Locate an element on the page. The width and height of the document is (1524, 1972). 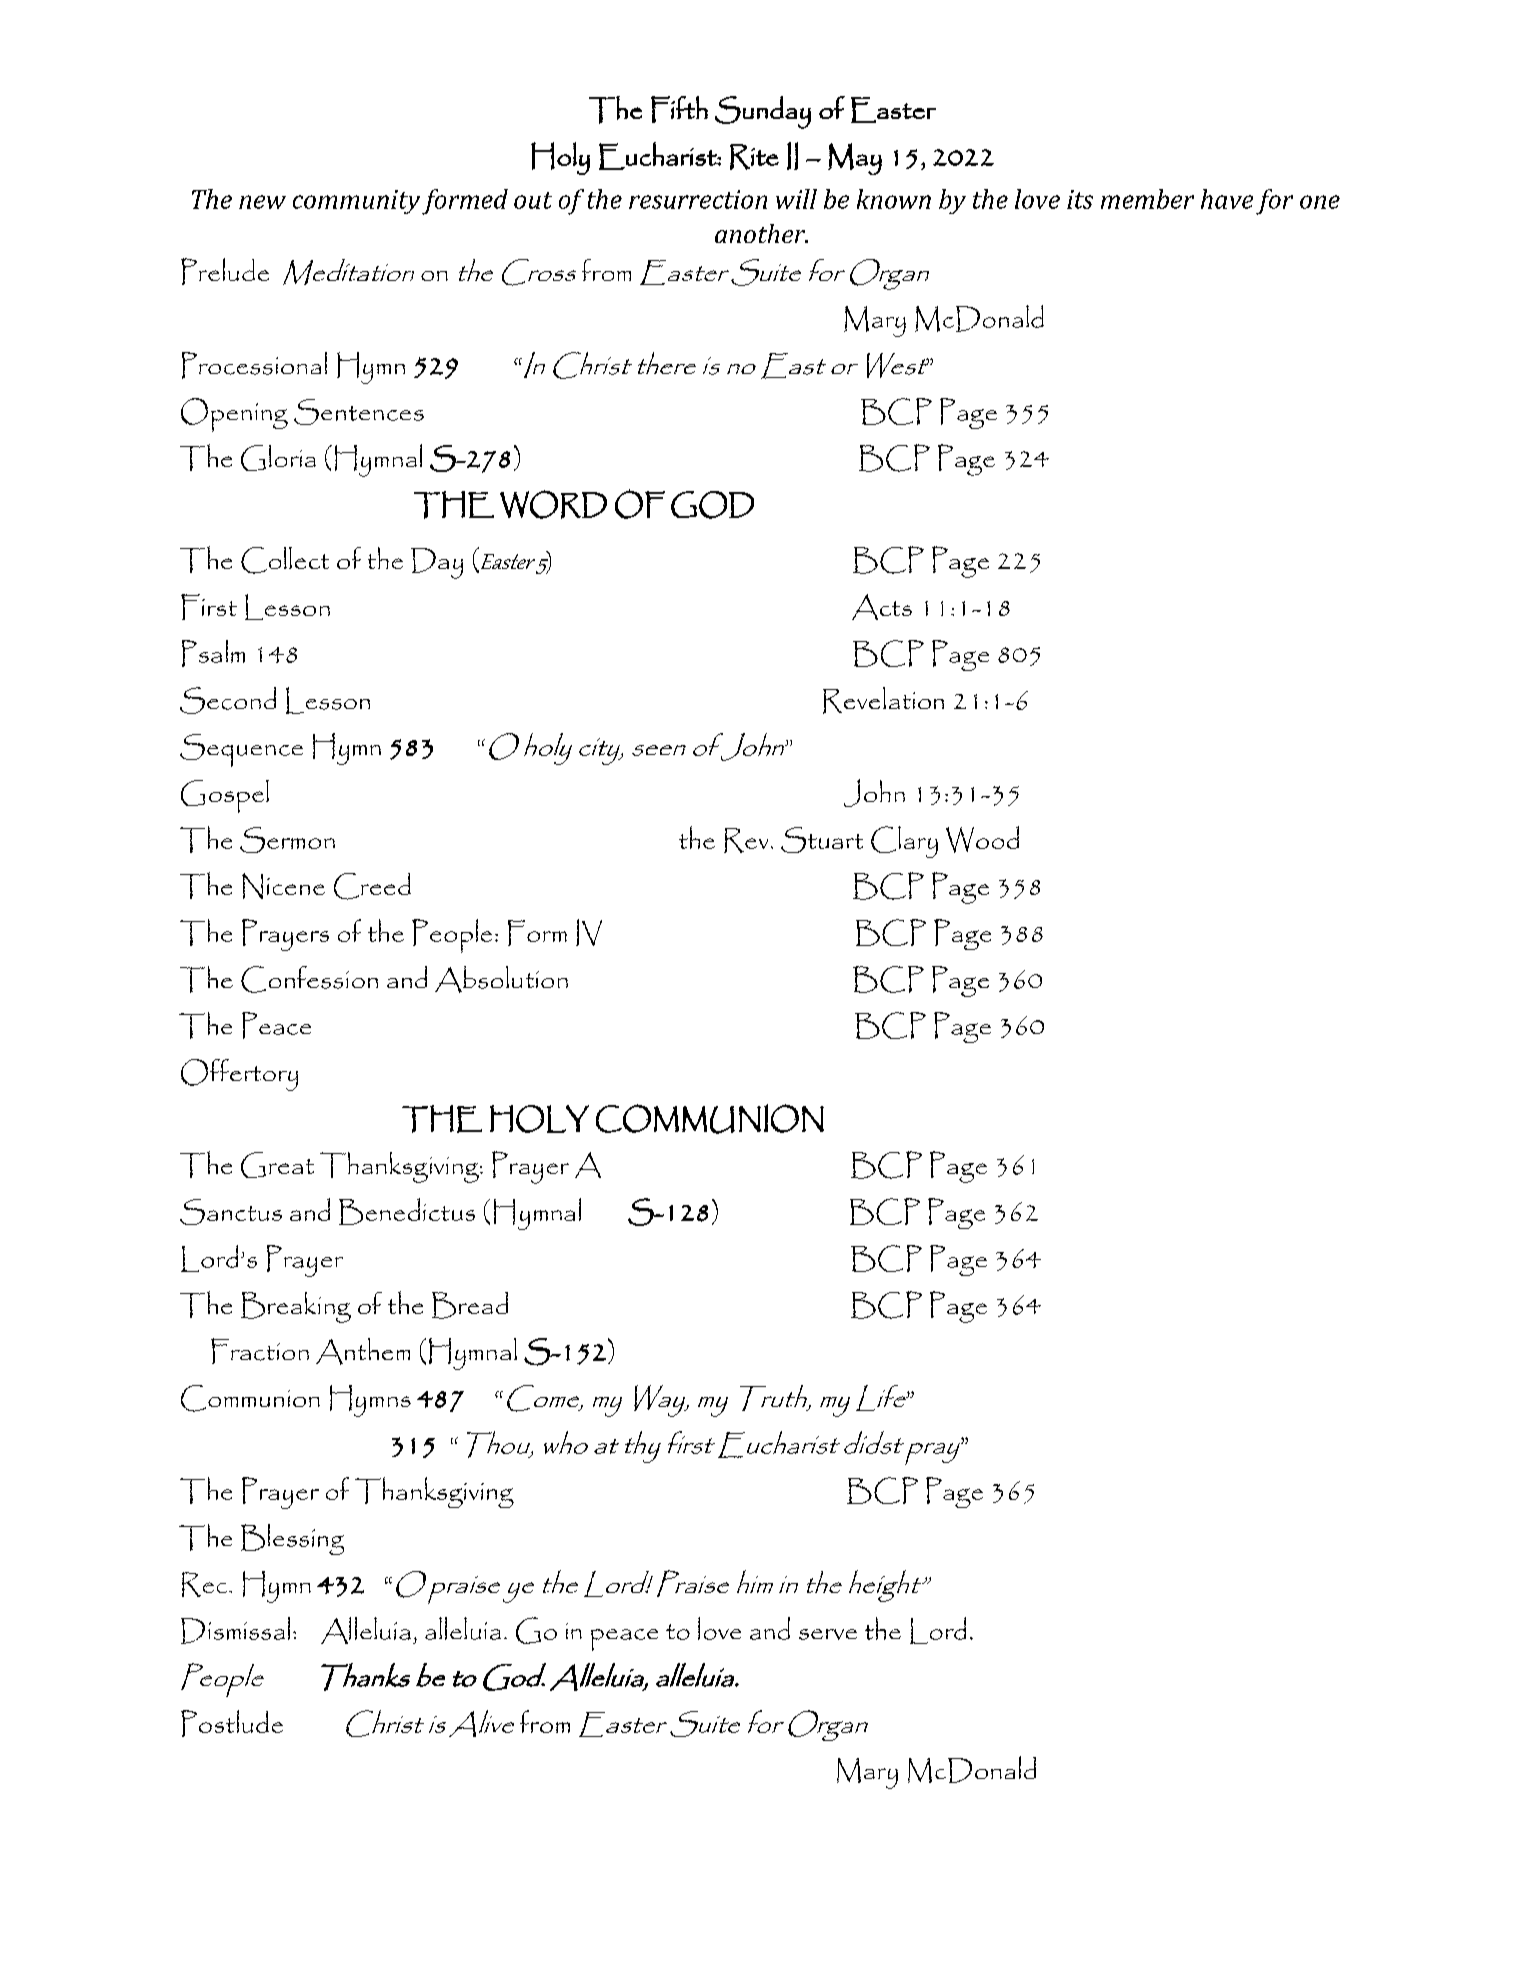
member is located at coordinates (1147, 199).
